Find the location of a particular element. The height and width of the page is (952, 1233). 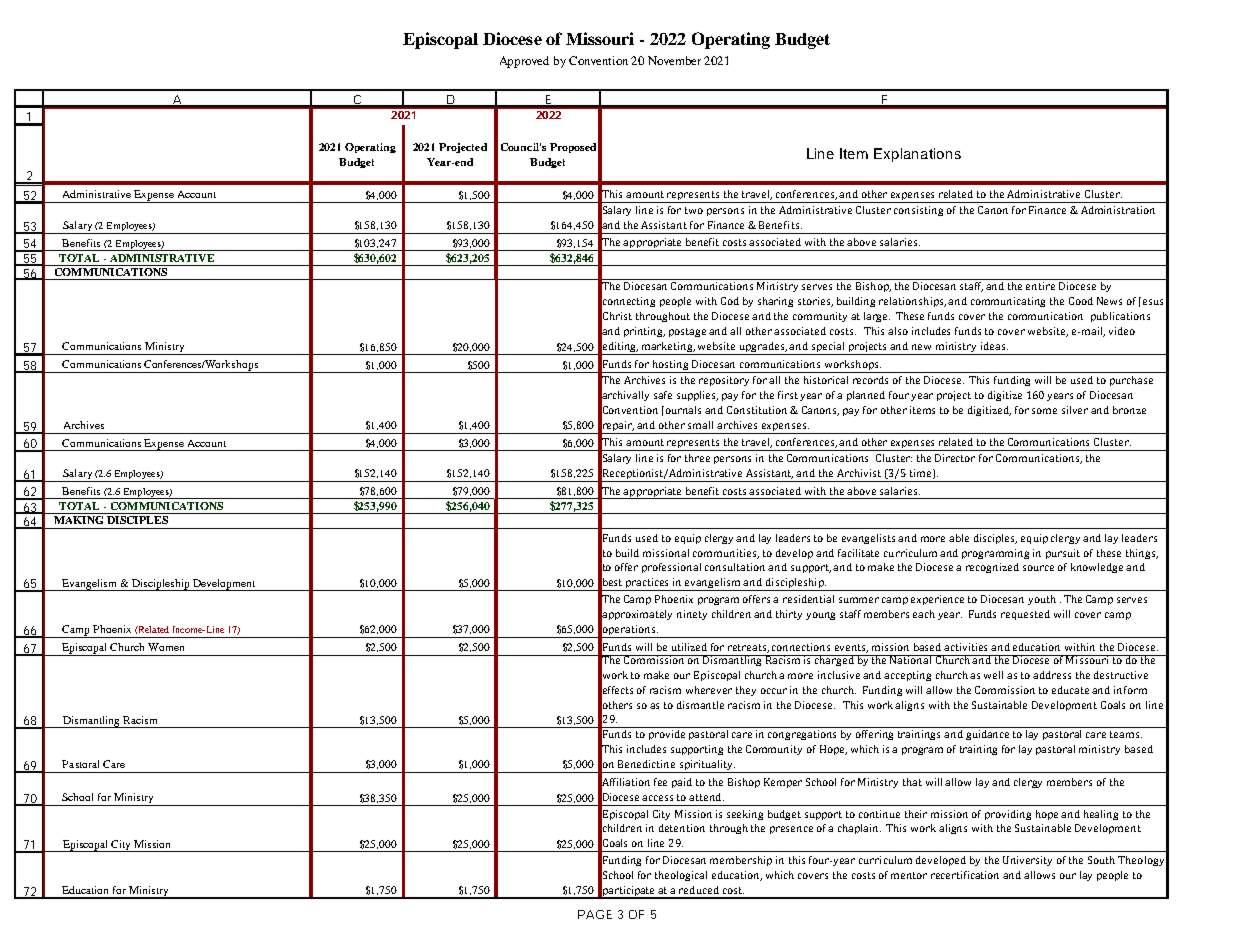

November is located at coordinates (674, 60).
